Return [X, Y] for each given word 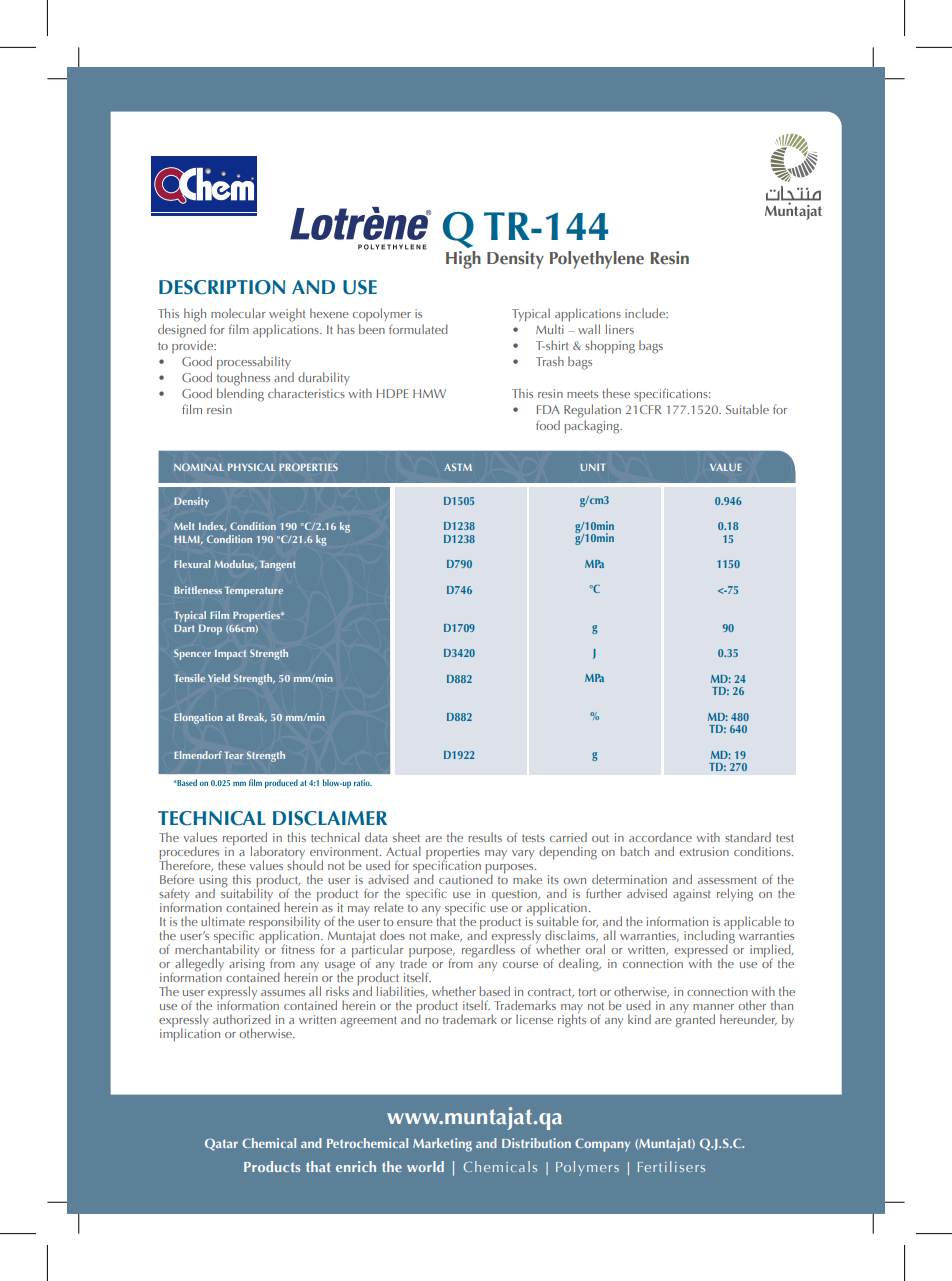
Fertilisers [671, 1166]
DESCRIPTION [222, 287]
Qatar [221, 1144]
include [646, 313]
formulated [418, 329]
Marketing [442, 1145]
